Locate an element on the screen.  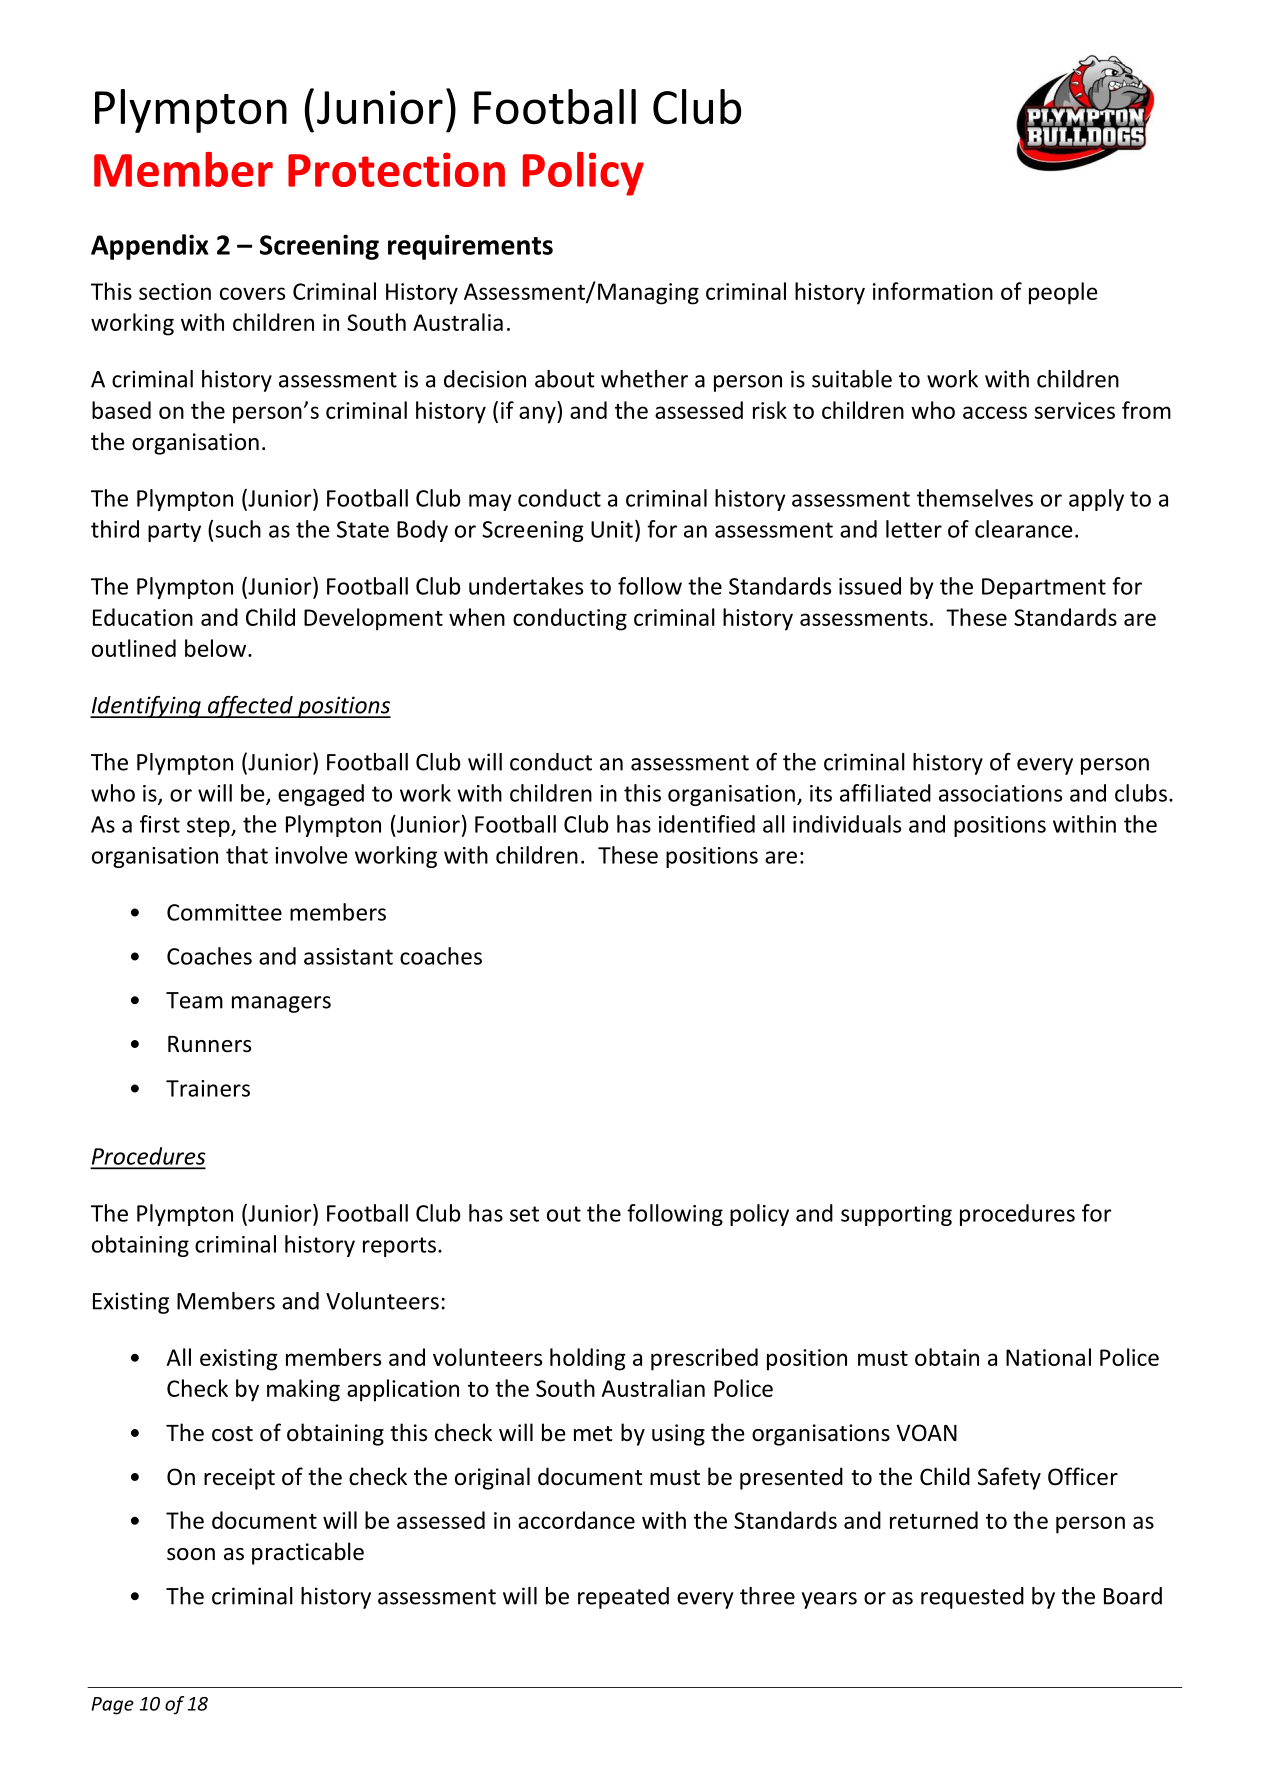
Department is located at coordinates (1044, 588).
